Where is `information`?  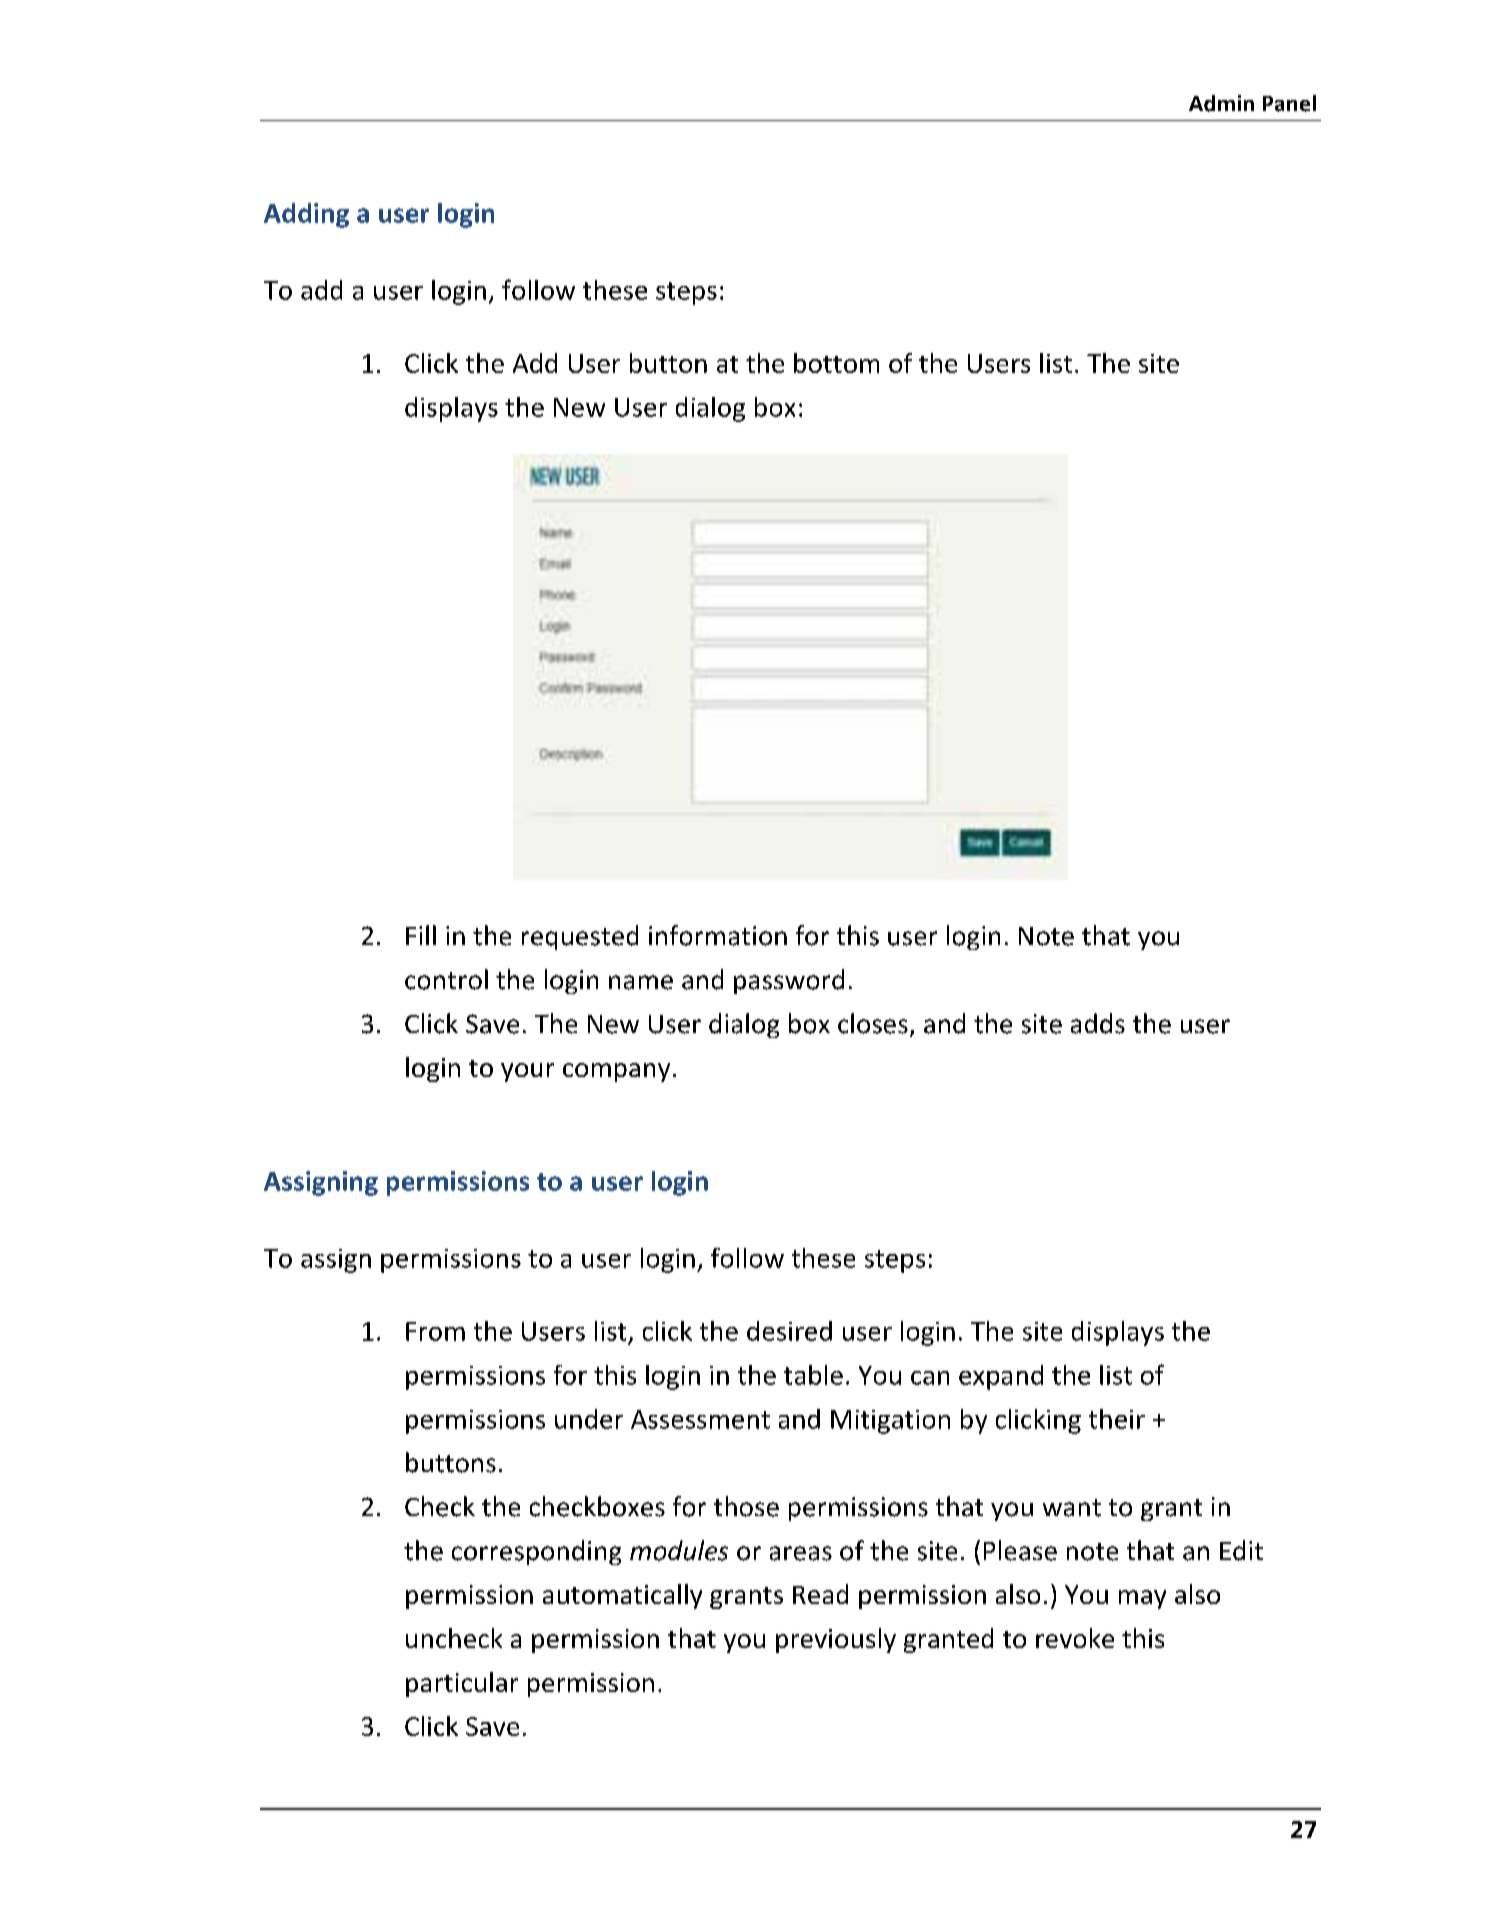
information is located at coordinates (718, 935).
